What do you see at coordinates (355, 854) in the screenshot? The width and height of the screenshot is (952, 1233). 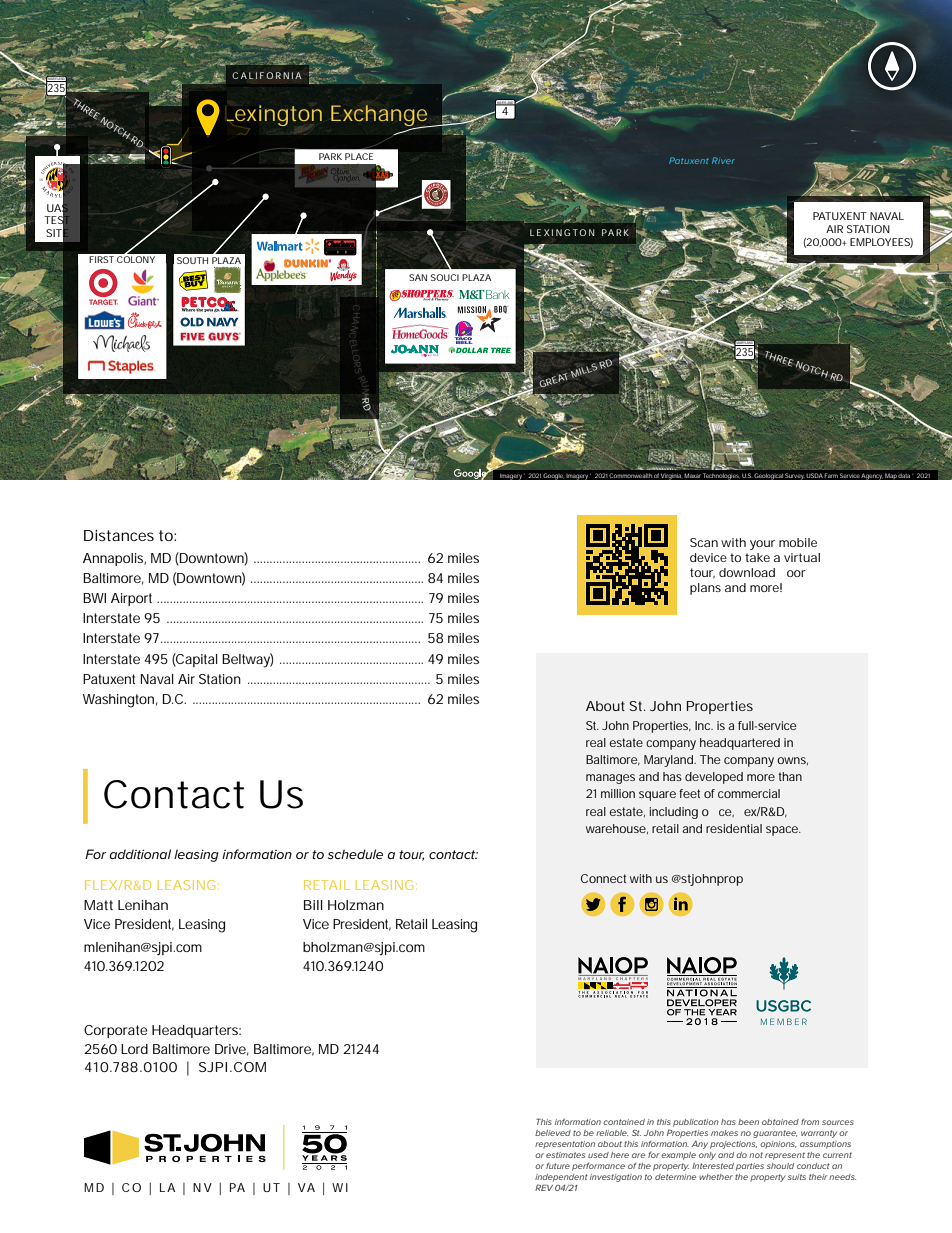 I see `schedule` at bounding box center [355, 854].
